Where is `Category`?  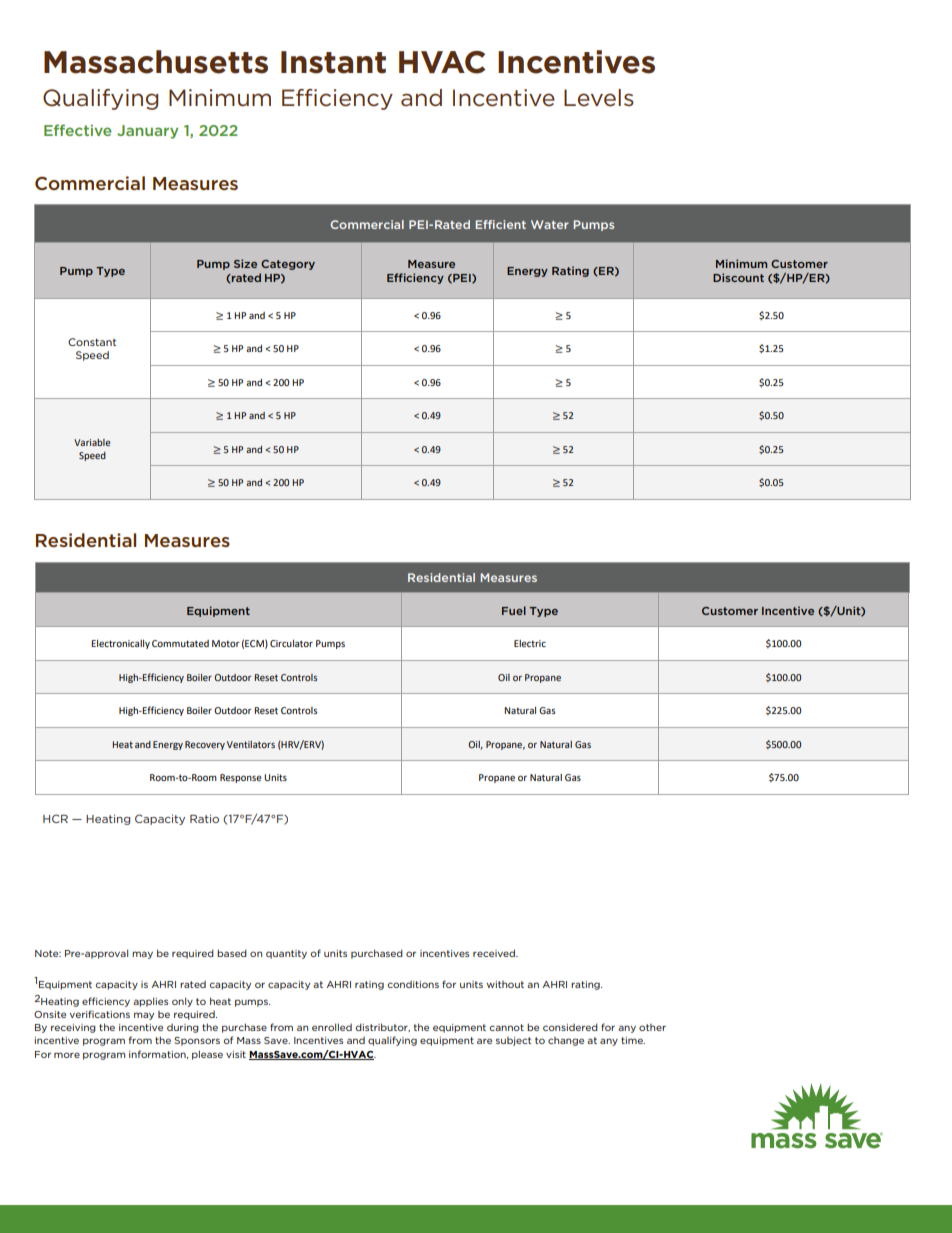 Category is located at coordinates (288, 265).
